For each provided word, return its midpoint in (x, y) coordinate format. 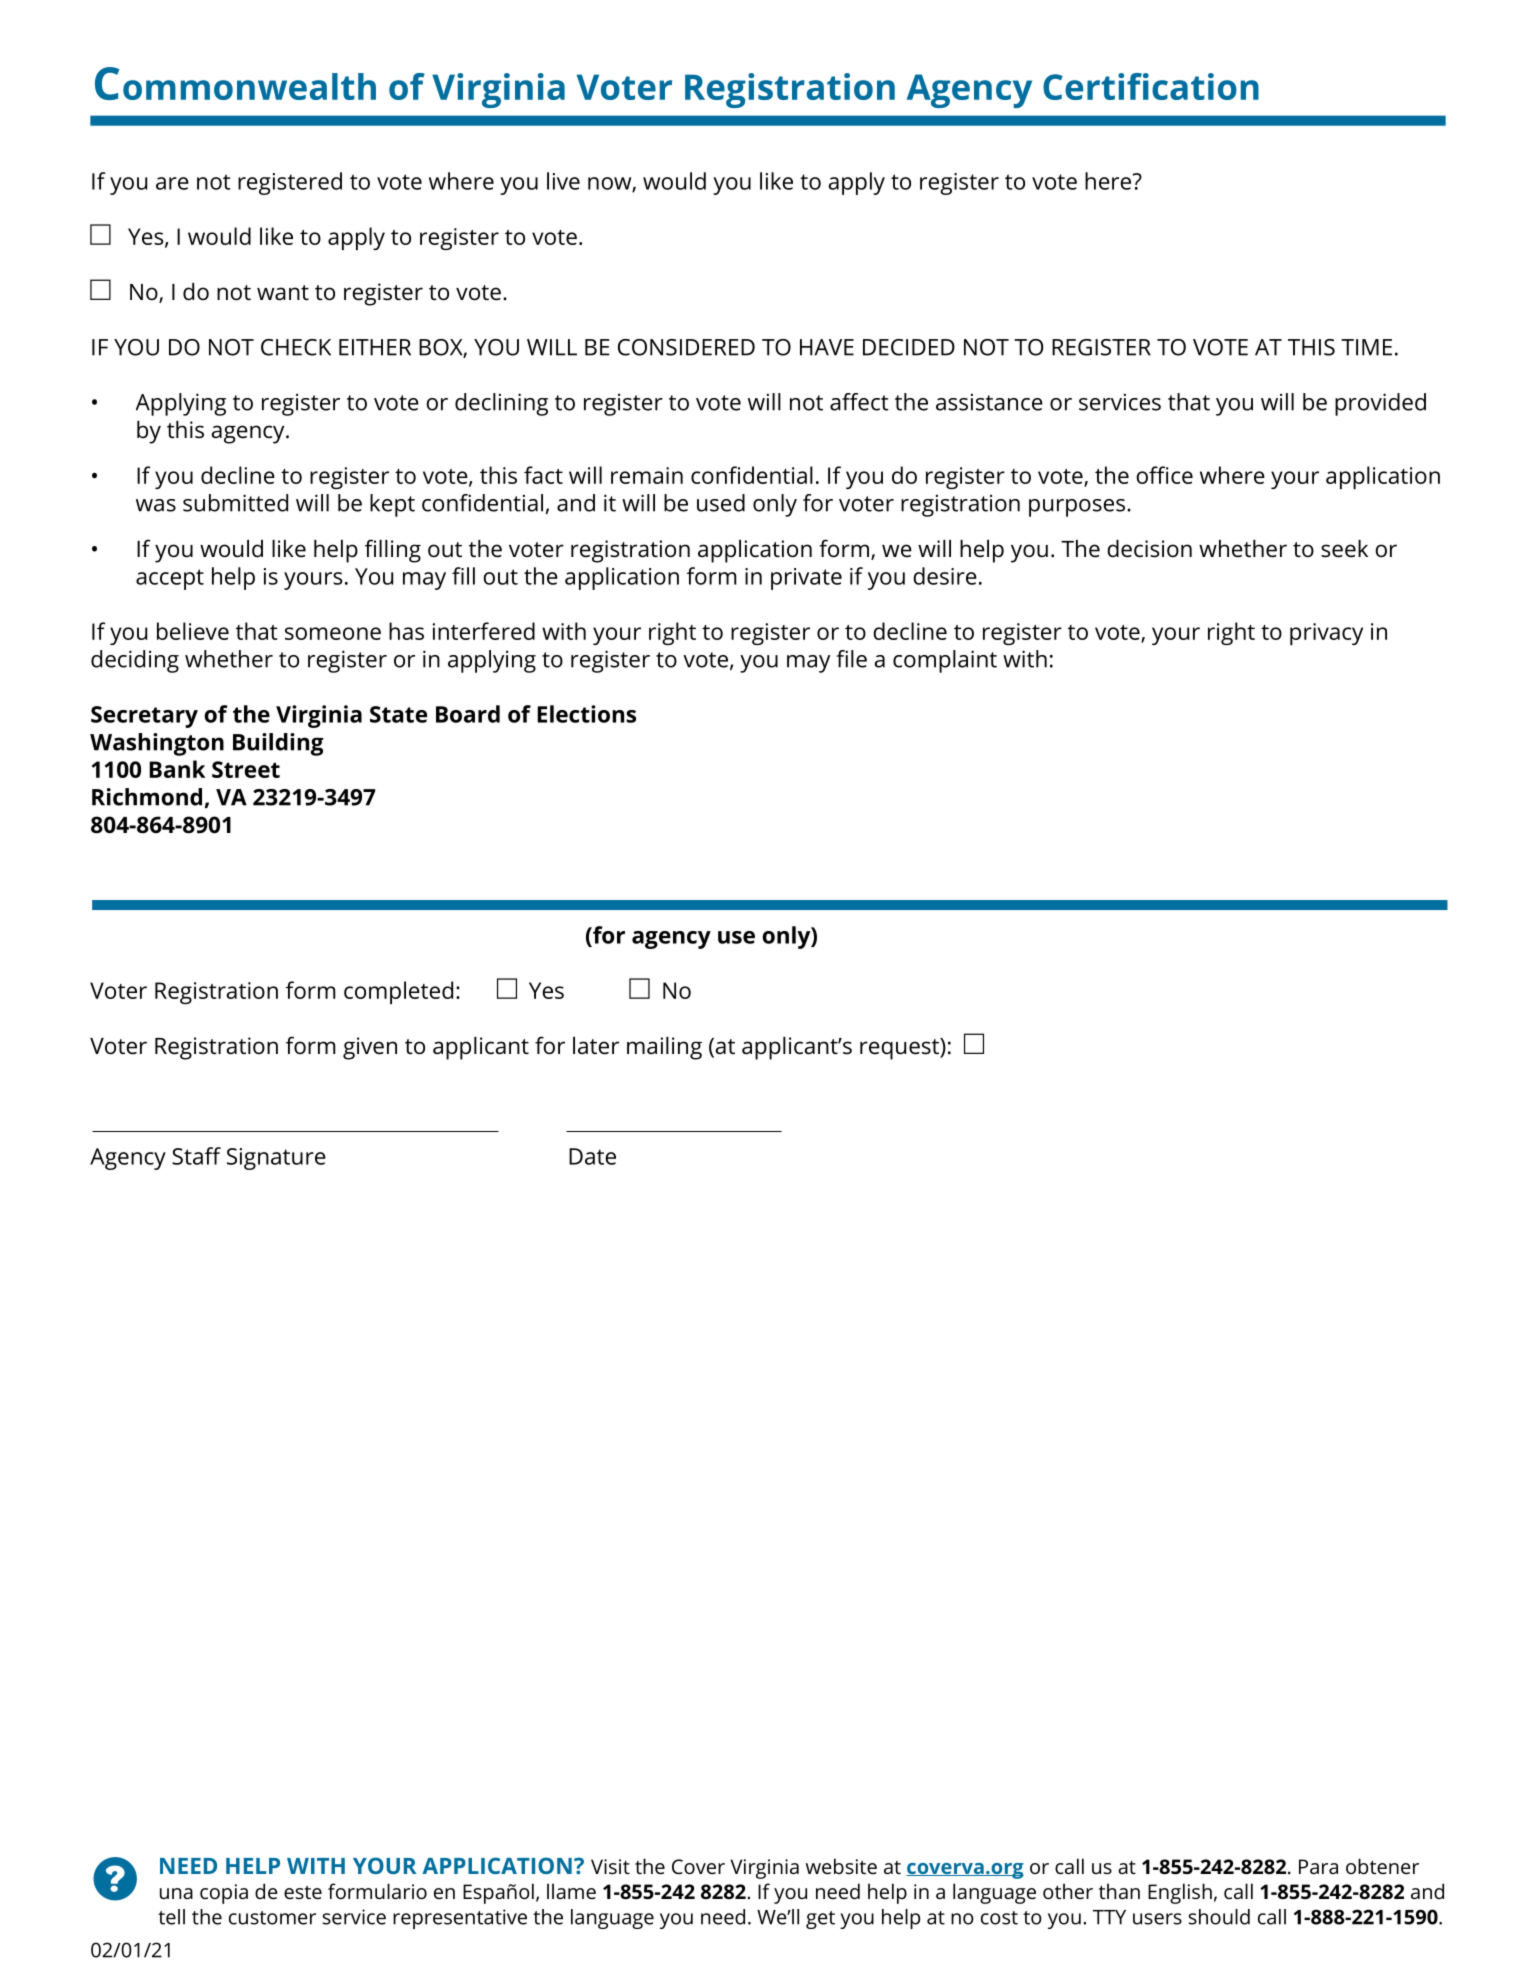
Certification (1151, 86)
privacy (1326, 634)
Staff (196, 1156)
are (172, 183)
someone (333, 633)
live (563, 181)
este (303, 1892)
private (806, 579)
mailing (664, 1048)
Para (1318, 1866)
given (370, 1048)
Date (592, 1156)
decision (1149, 549)
